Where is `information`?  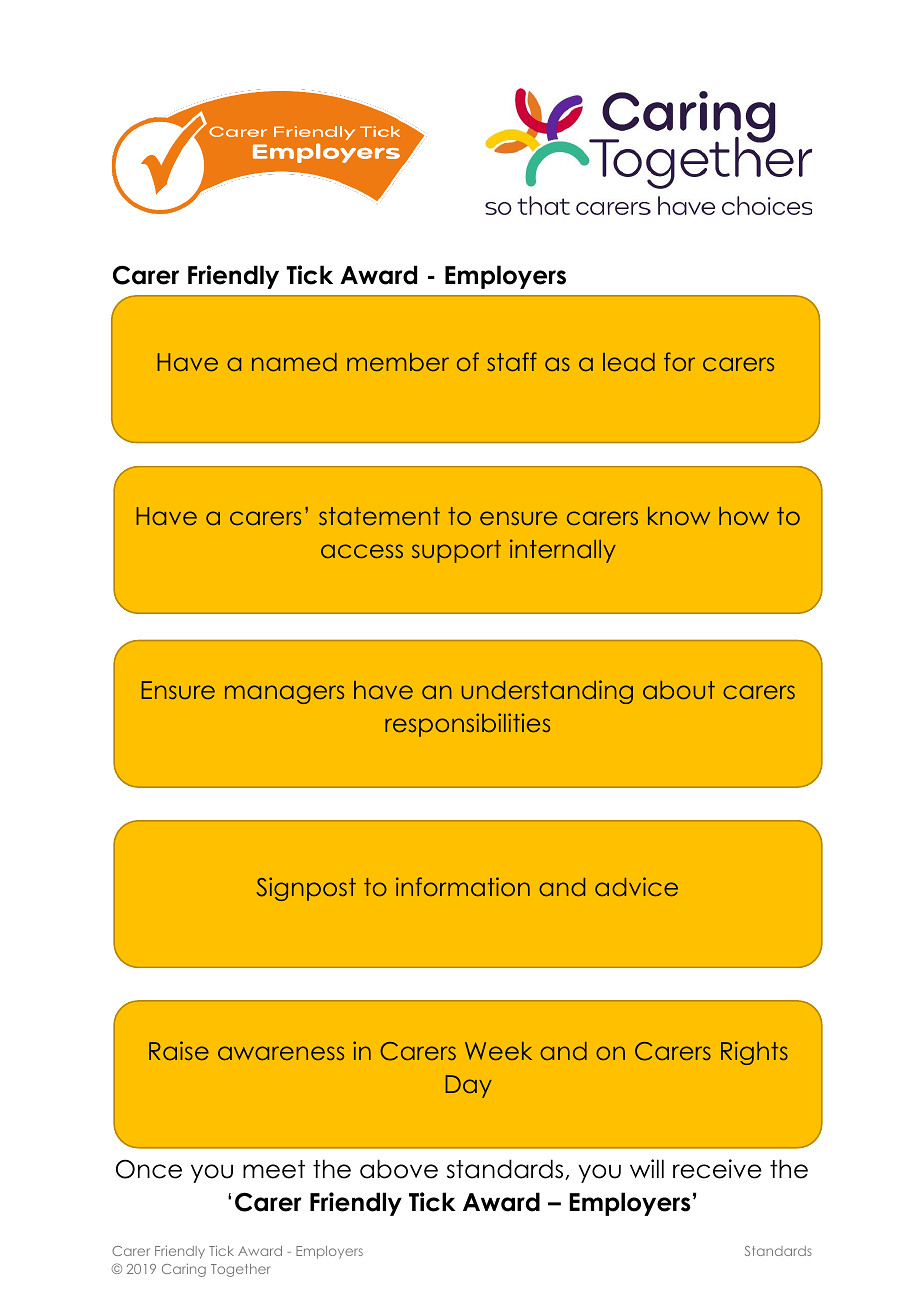 information is located at coordinates (463, 886).
